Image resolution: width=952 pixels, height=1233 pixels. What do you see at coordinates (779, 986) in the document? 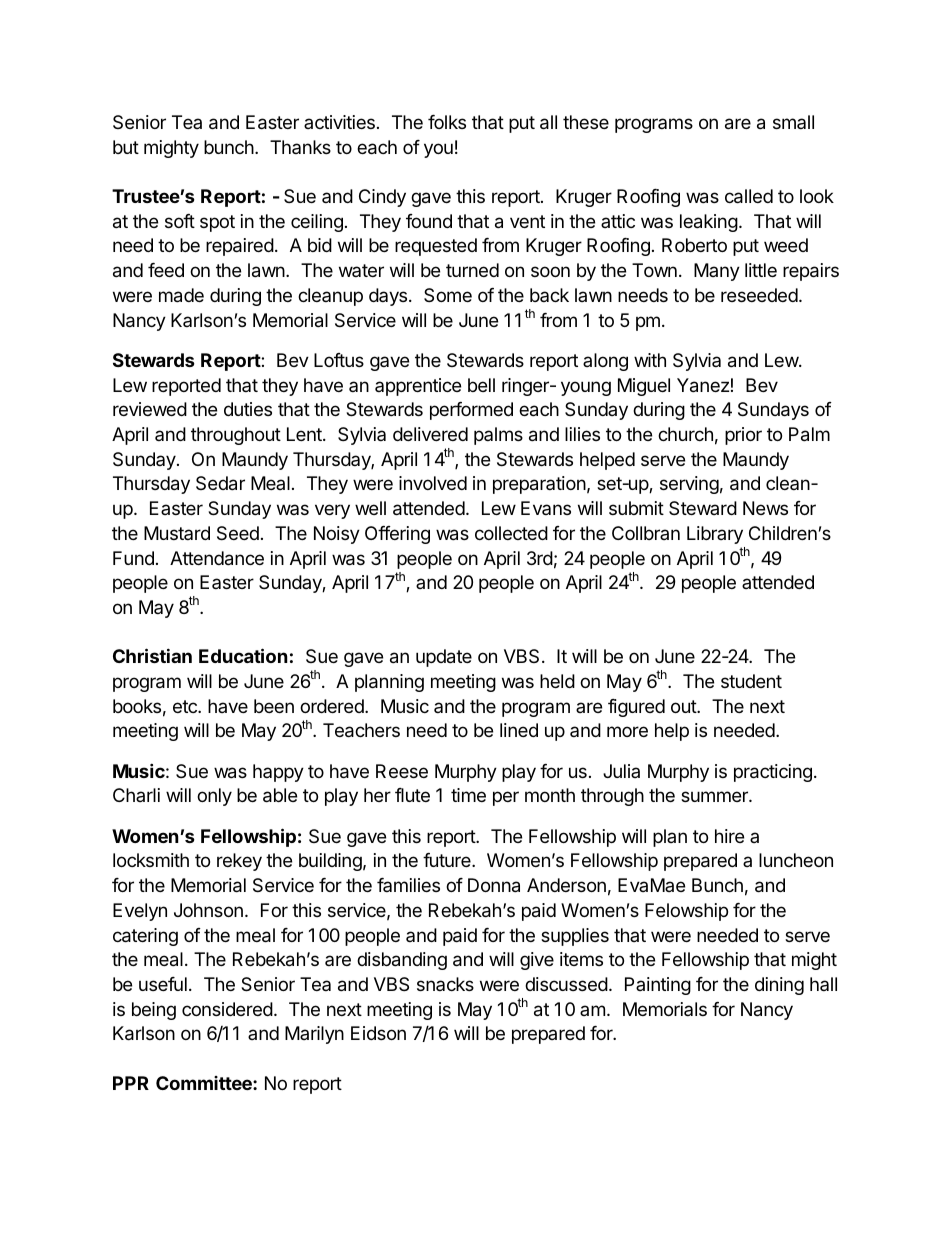
I see `dining` at bounding box center [779, 986].
